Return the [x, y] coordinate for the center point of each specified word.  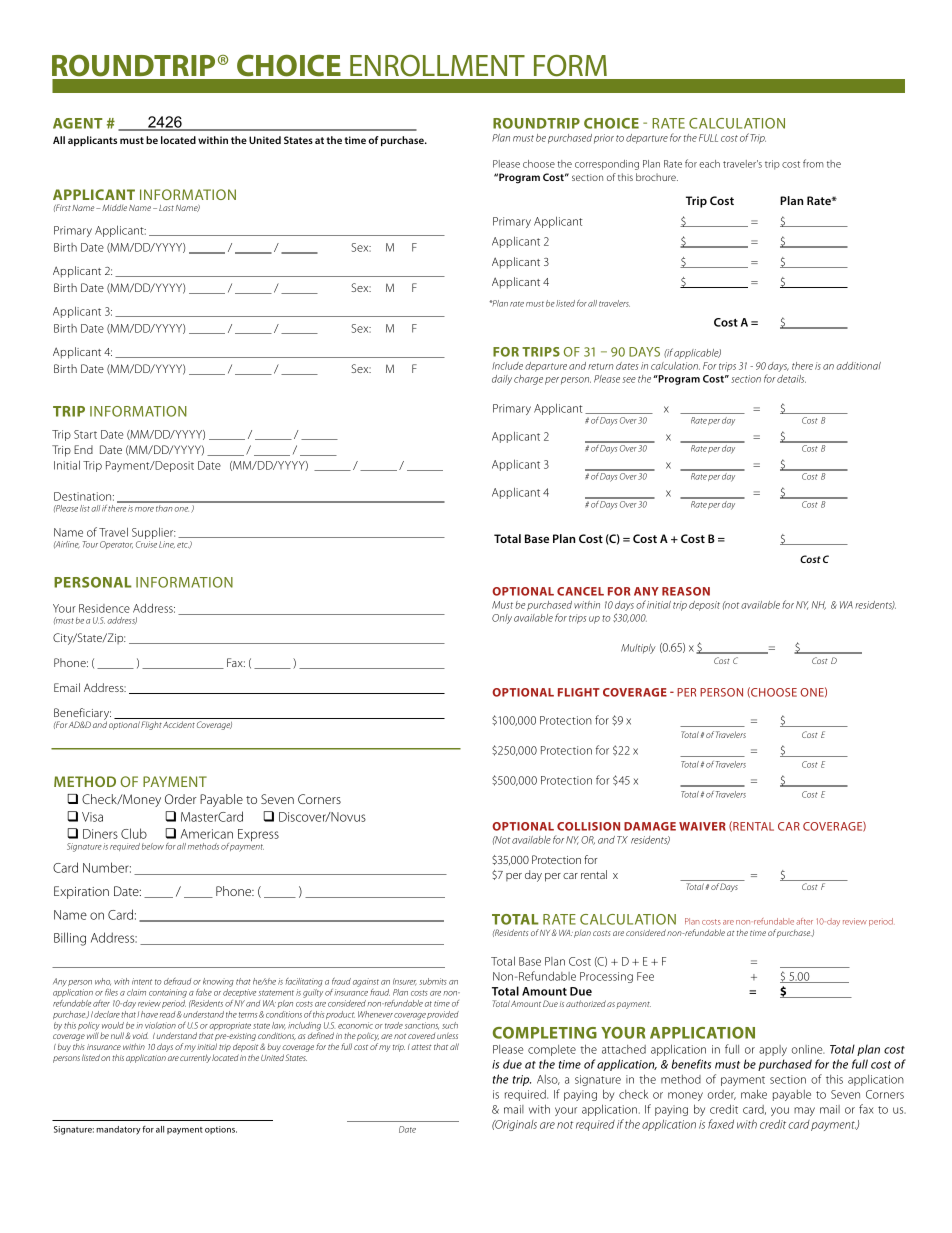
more [144, 509]
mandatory [118, 1130]
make [754, 1094]
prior [604, 139]
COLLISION [588, 826]
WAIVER [702, 826]
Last [166, 208]
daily [502, 380]
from [813, 163]
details [791, 379]
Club [134, 833]
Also [548, 1080]
